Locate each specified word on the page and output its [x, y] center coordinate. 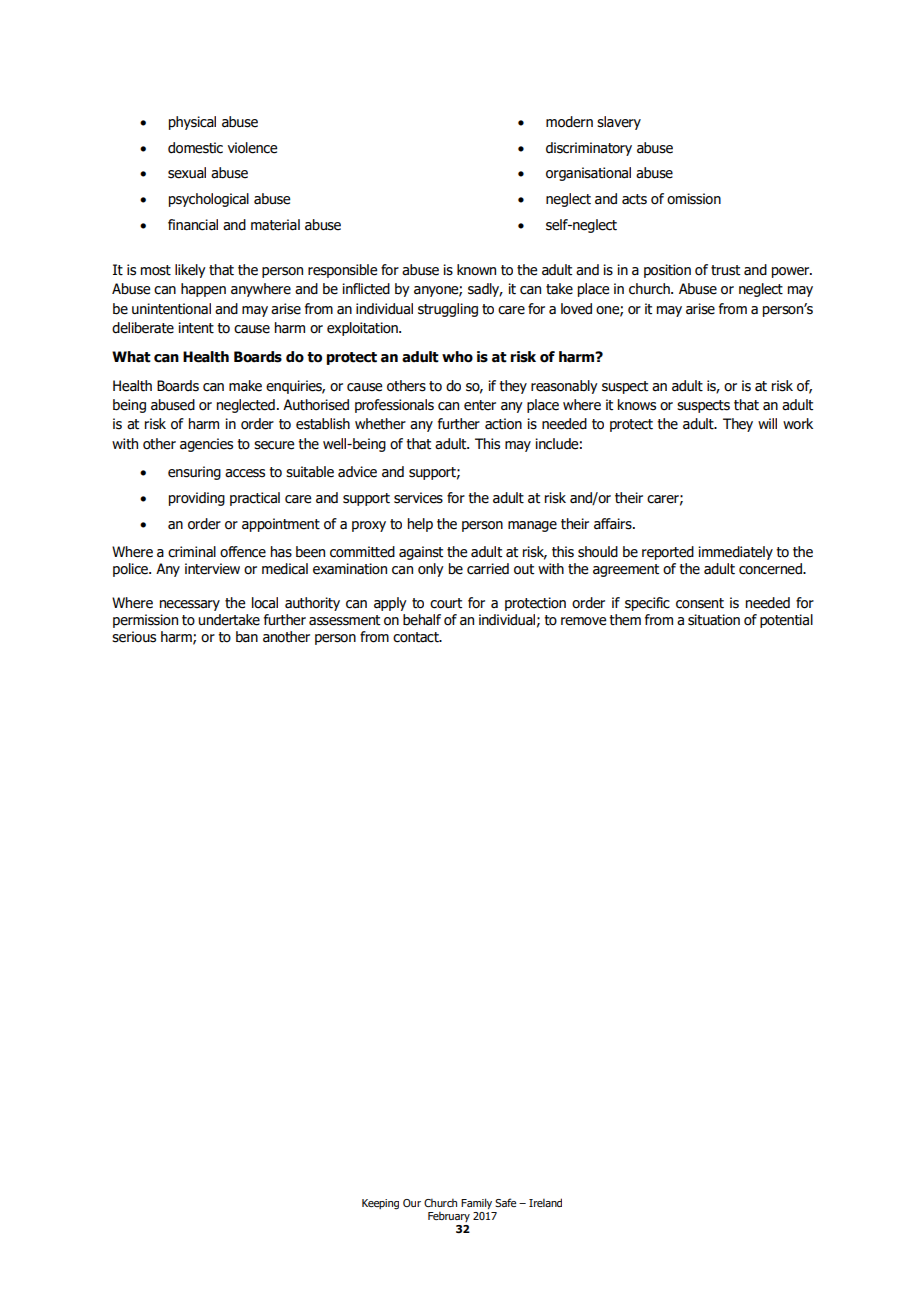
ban [247, 637]
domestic [195, 148]
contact [417, 637]
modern [569, 122]
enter [480, 405]
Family [476, 1203]
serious [134, 637]
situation [714, 620]
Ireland [545, 1202]
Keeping [380, 1204]
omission [694, 199]
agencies [206, 445]
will [767, 423]
